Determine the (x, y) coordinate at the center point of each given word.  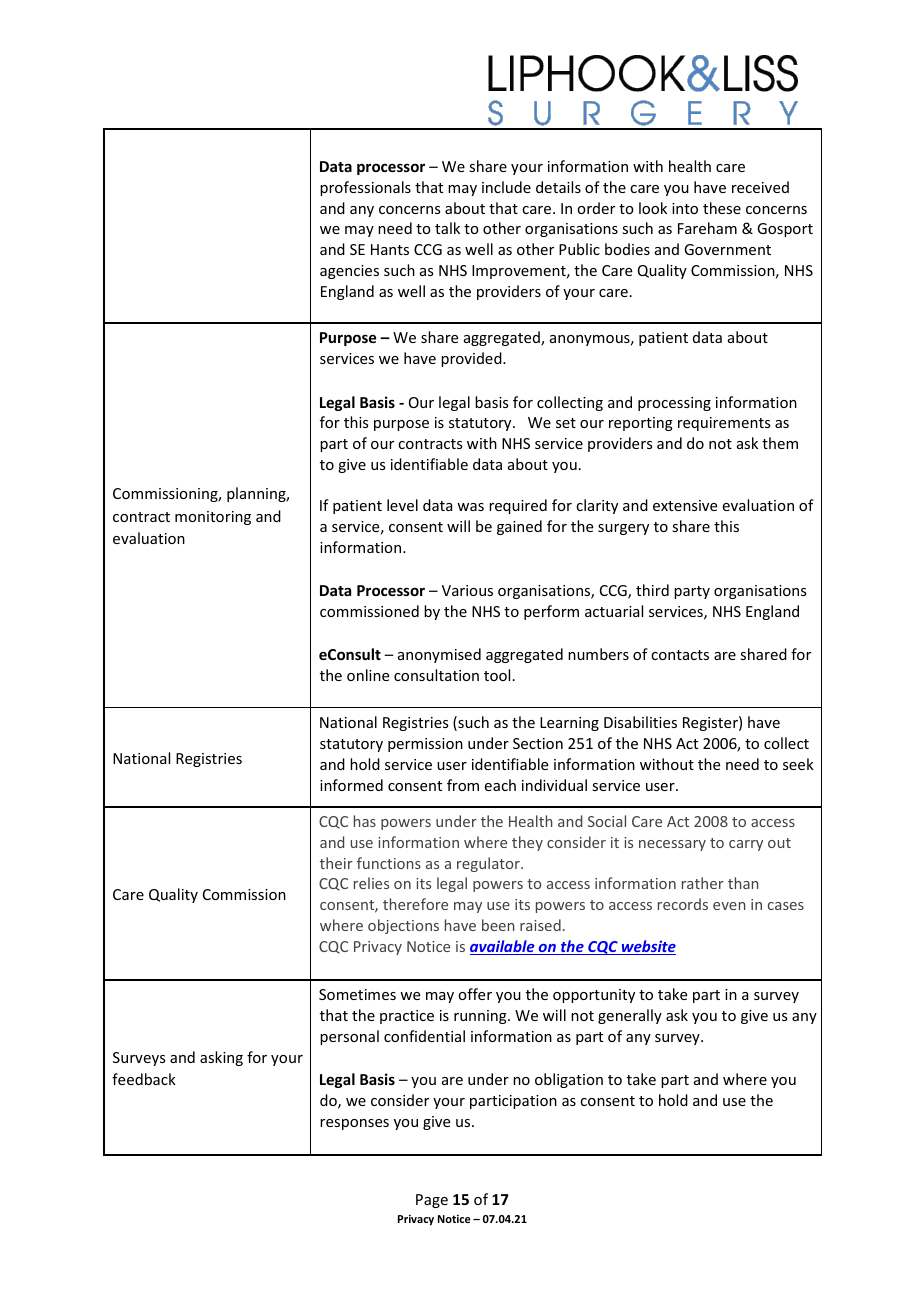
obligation (569, 1080)
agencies (349, 272)
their (336, 863)
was (470, 507)
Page (432, 1201)
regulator (489, 864)
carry (746, 845)
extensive (685, 505)
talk (447, 228)
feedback (144, 1079)
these (722, 208)
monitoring (213, 518)
